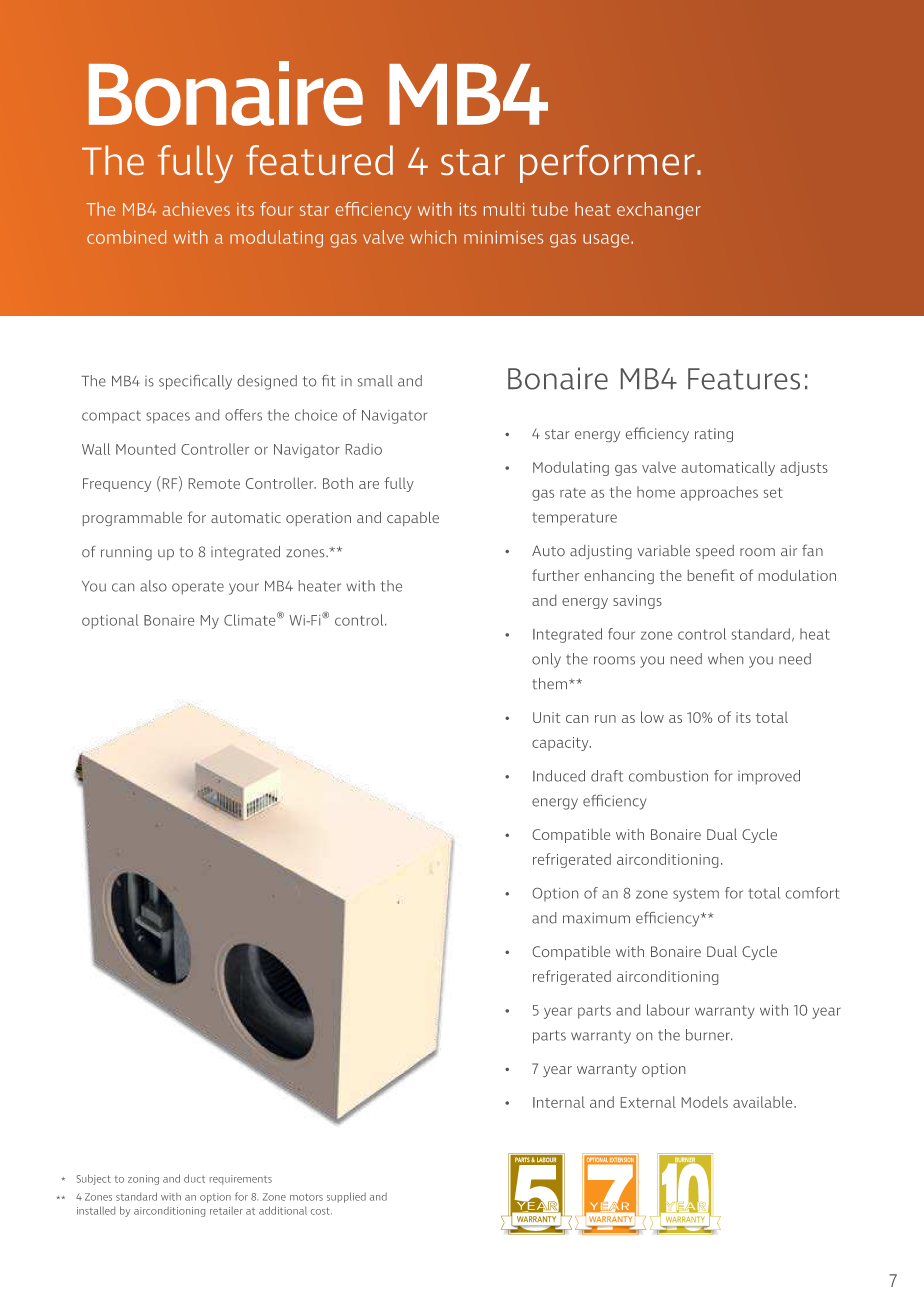 The height and width of the document is (1308, 924). Describe the element at coordinates (196, 209) in the document. I see `achieves` at that location.
